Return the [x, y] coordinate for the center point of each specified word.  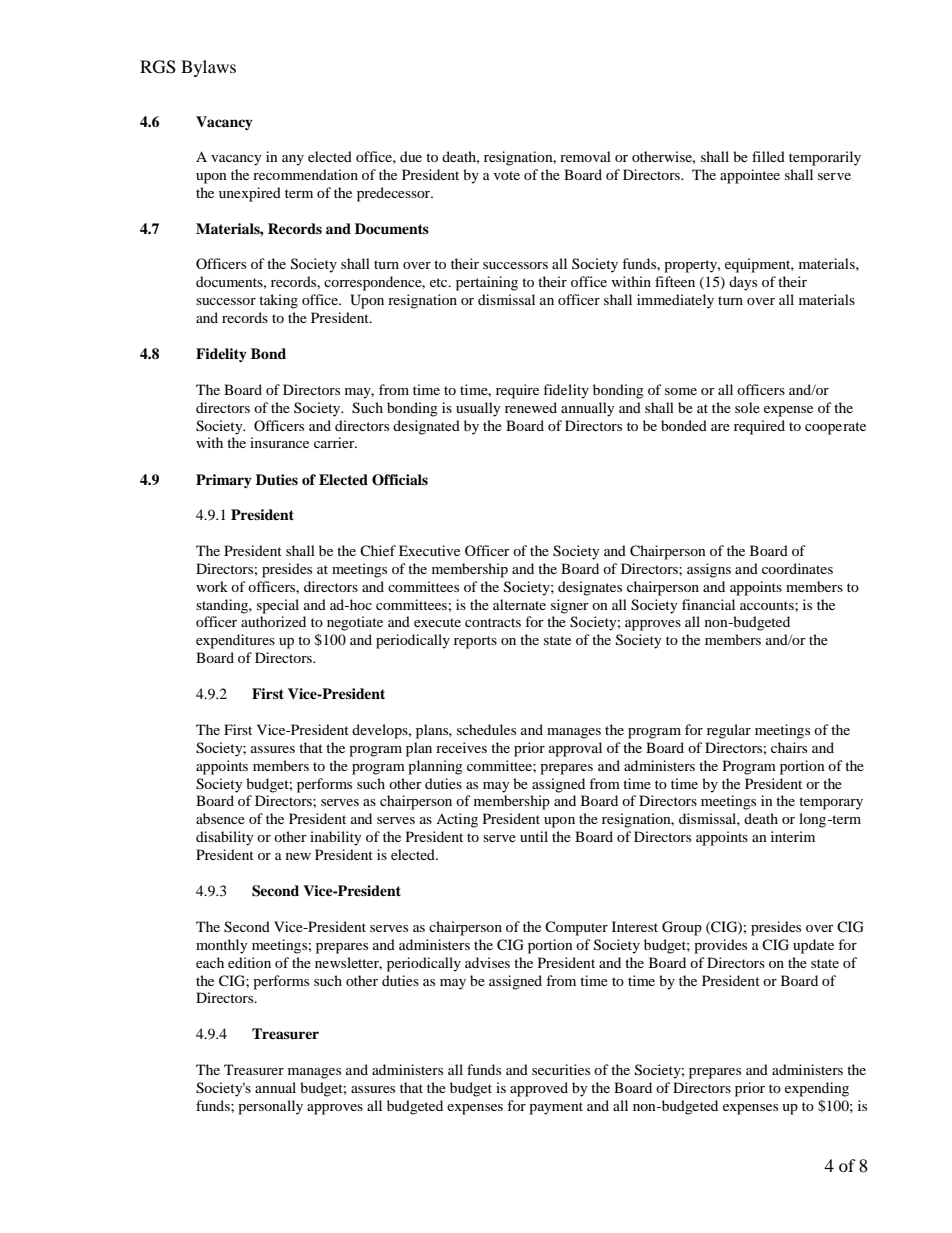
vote [507, 175]
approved [539, 1089]
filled [768, 156]
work [212, 586]
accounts [768, 605]
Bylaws [208, 68]
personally [270, 1107]
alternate [519, 604]
